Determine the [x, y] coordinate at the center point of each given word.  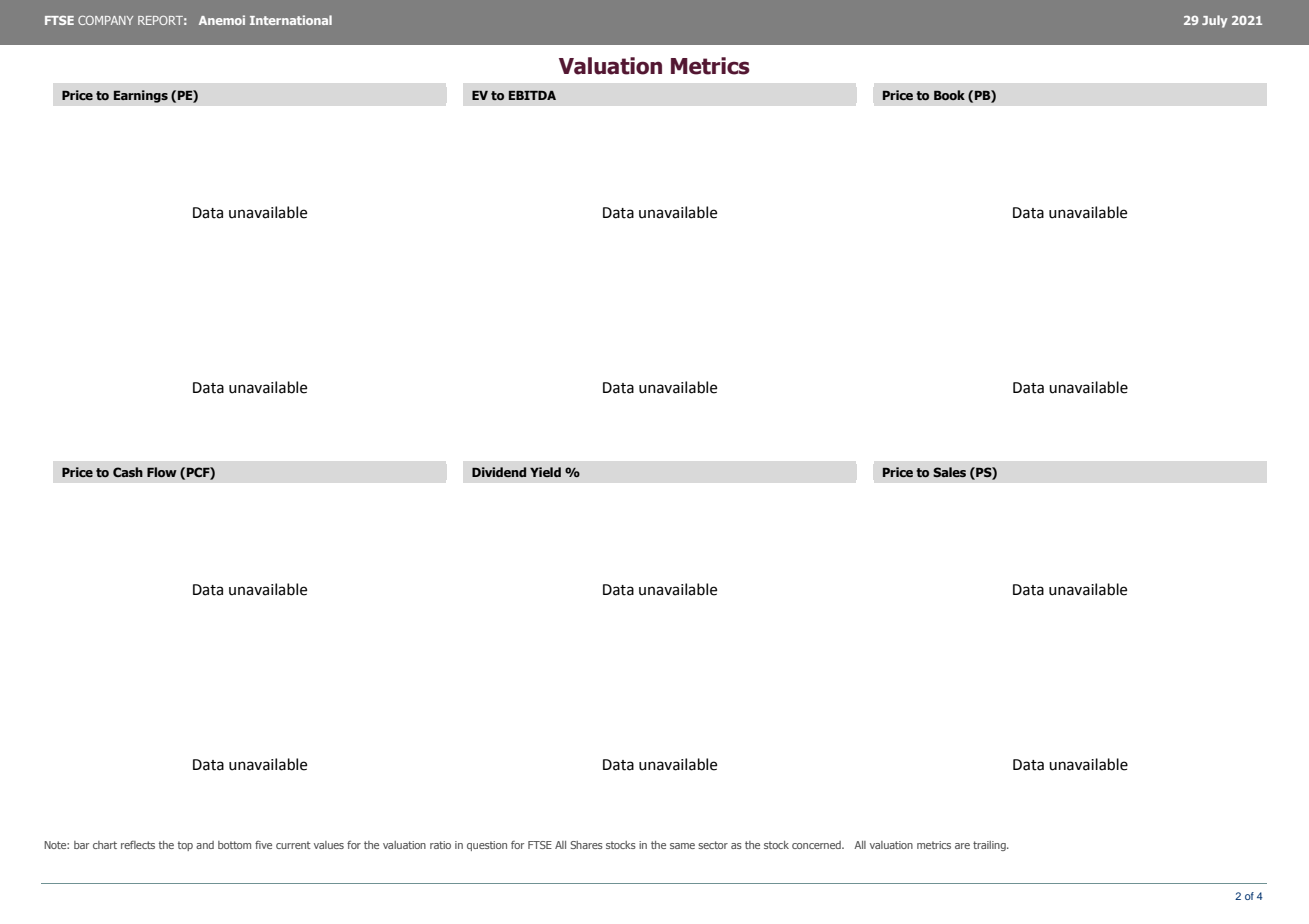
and [205, 845]
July [1214, 21]
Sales [949, 472]
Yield [545, 472]
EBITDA [532, 95]
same [682, 846]
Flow [162, 472]
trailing [990, 846]
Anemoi [222, 20]
